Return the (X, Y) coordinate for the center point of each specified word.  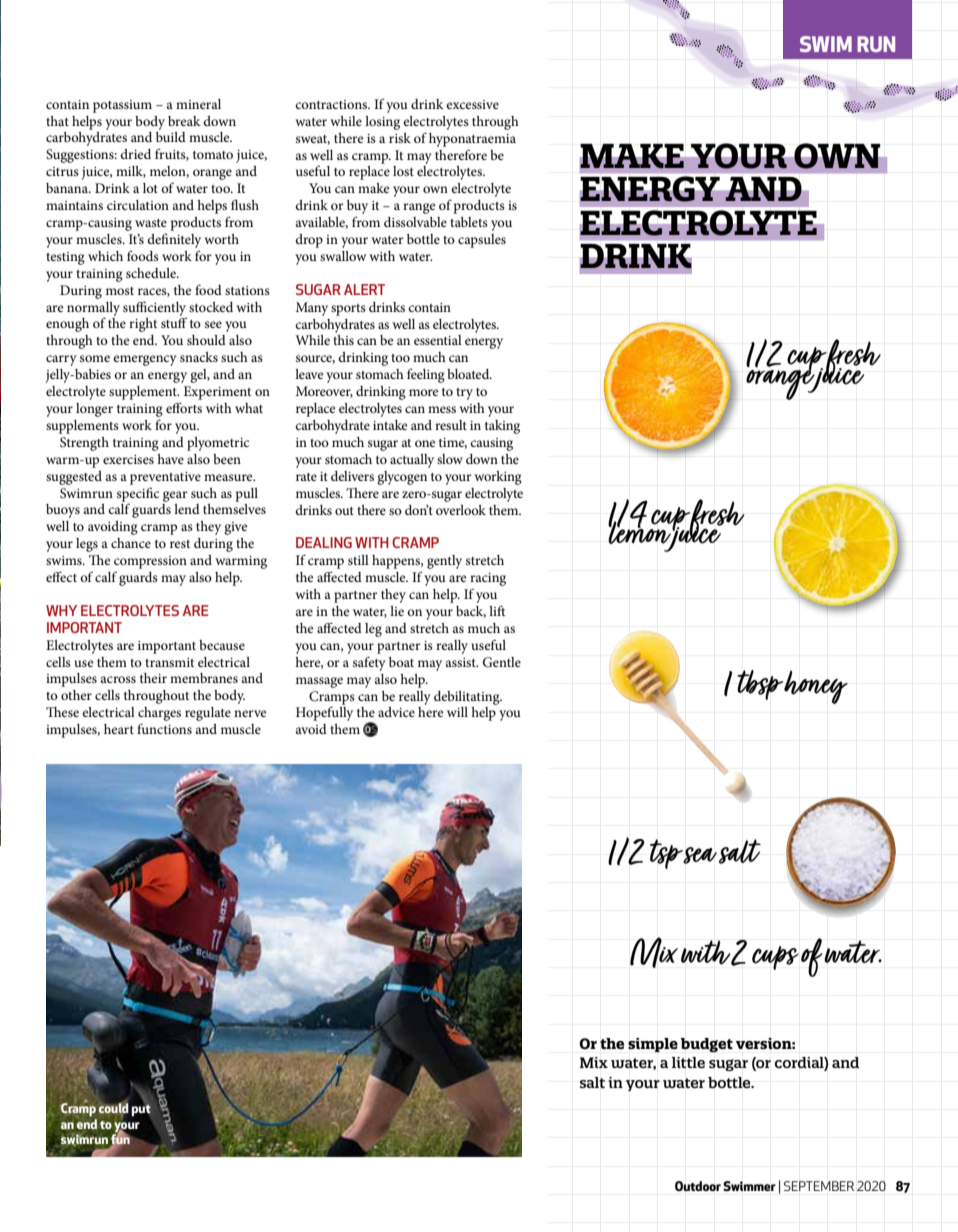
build (171, 137)
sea (700, 855)
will (457, 712)
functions (164, 728)
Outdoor (698, 1186)
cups (775, 958)
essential (438, 340)
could (113, 1109)
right (143, 325)
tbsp (761, 685)
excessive (472, 104)
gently (444, 562)
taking (502, 427)
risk (400, 138)
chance (131, 543)
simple (653, 1045)
